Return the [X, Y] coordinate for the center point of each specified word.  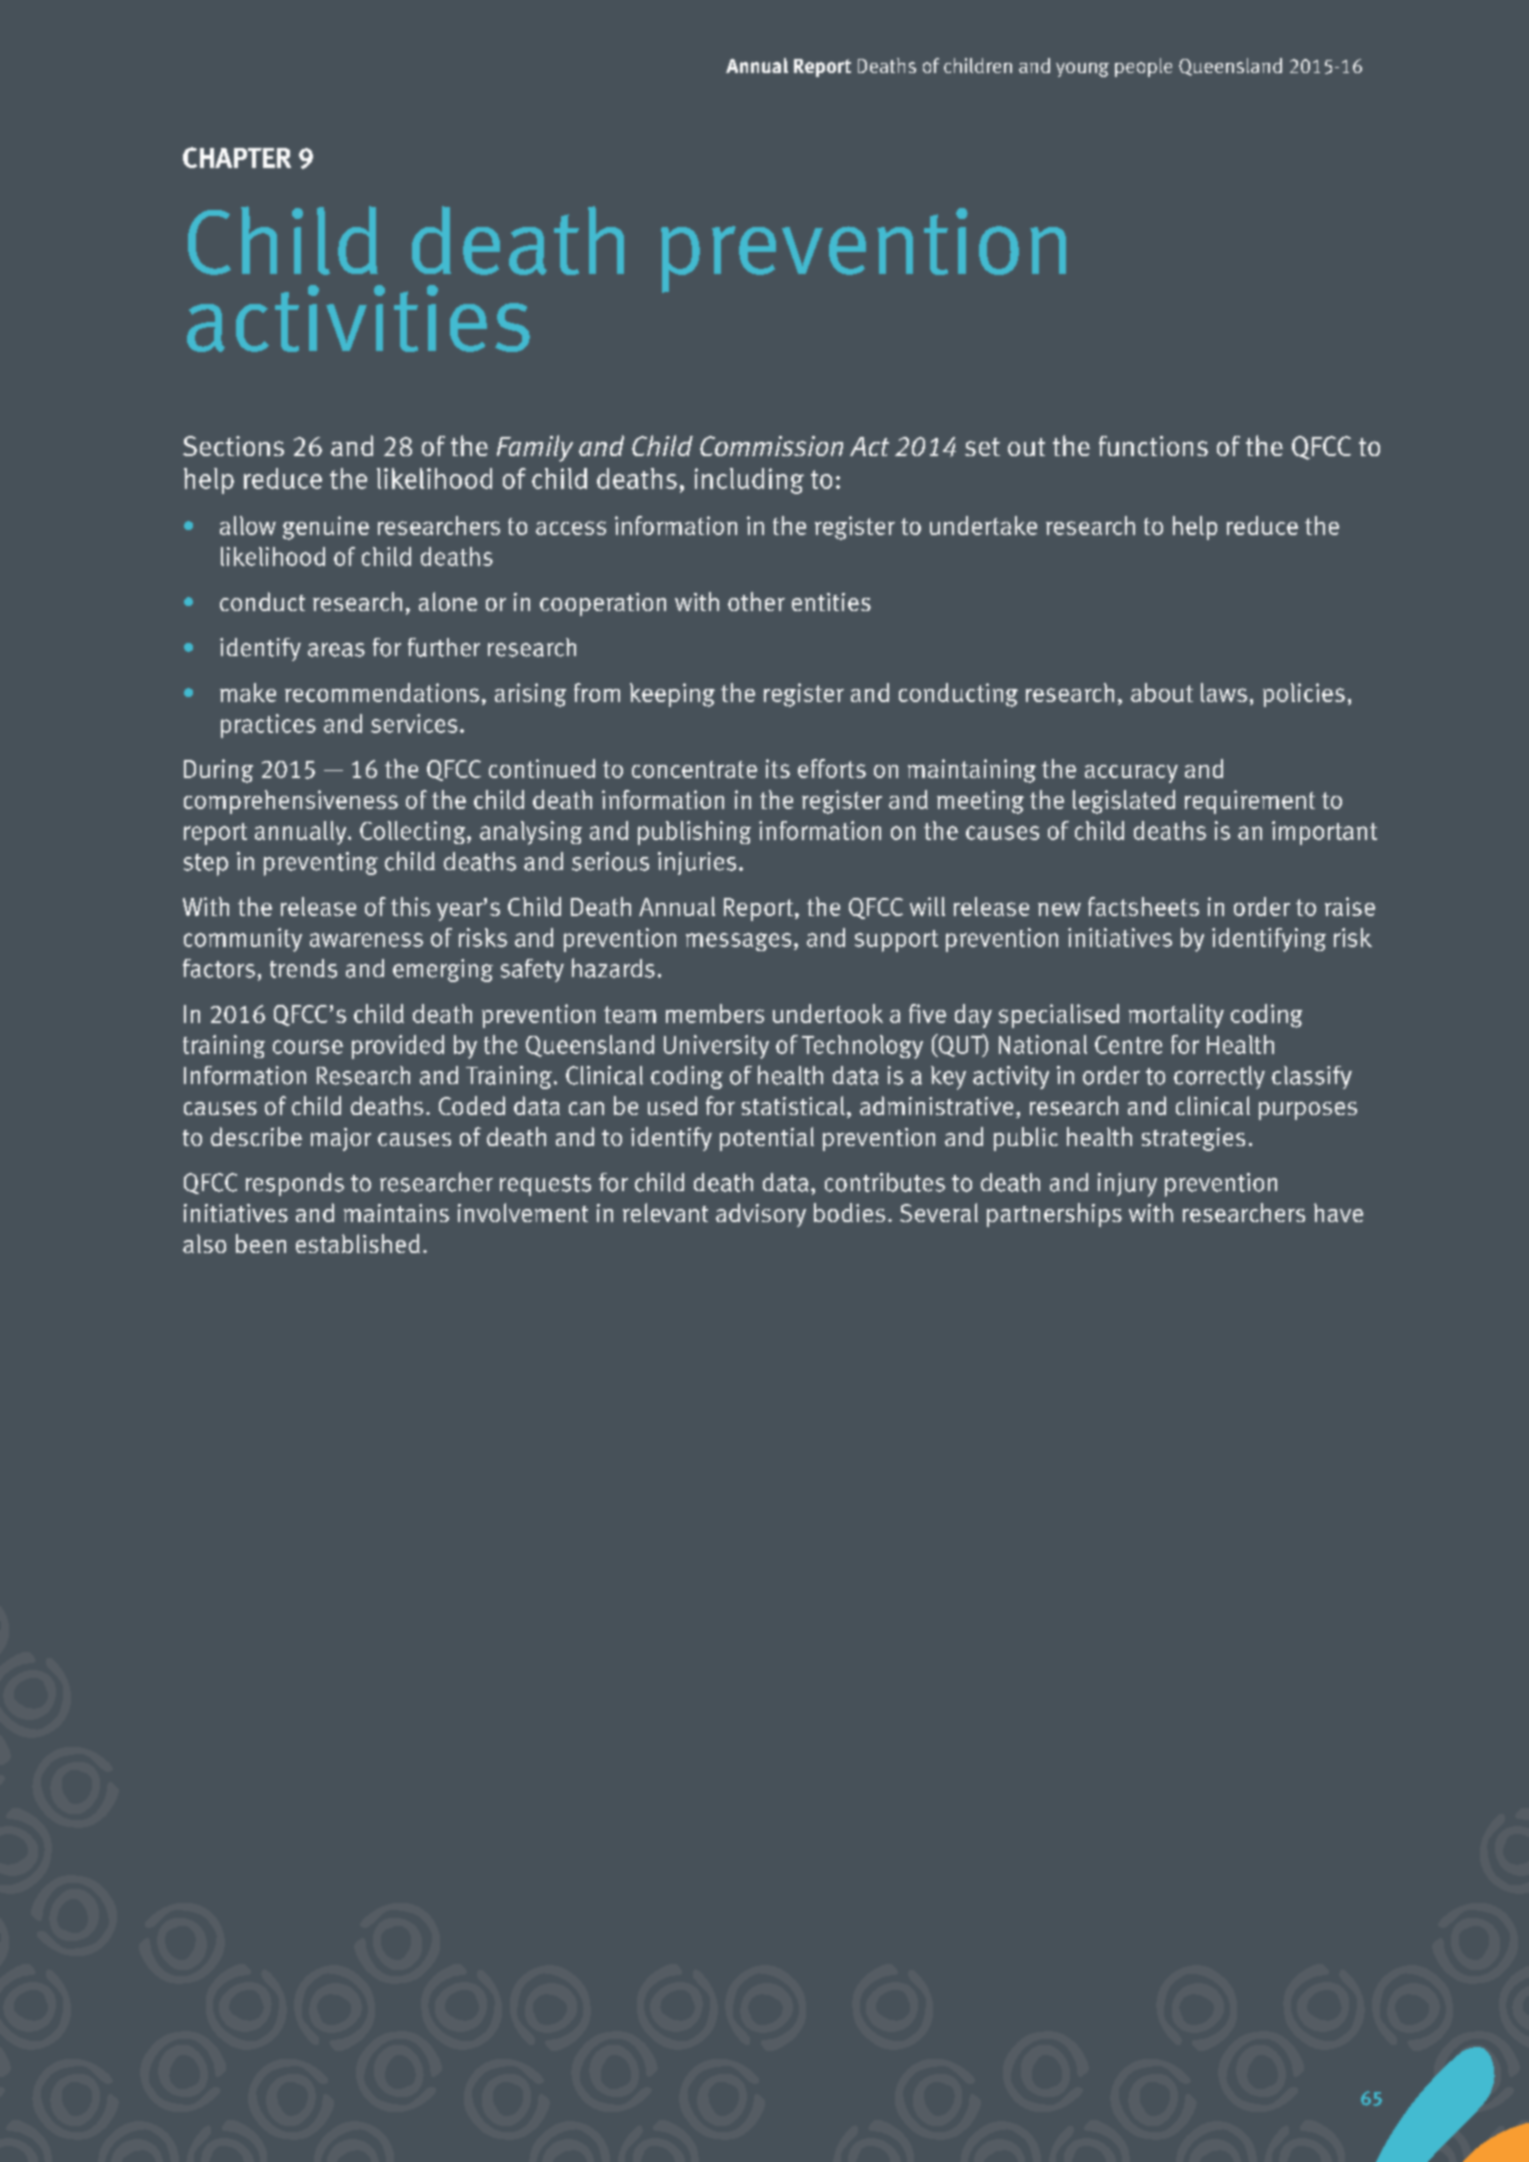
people [1143, 67]
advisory [761, 1215]
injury [1127, 1185]
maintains [396, 1213]
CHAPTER [237, 157]
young [1082, 69]
